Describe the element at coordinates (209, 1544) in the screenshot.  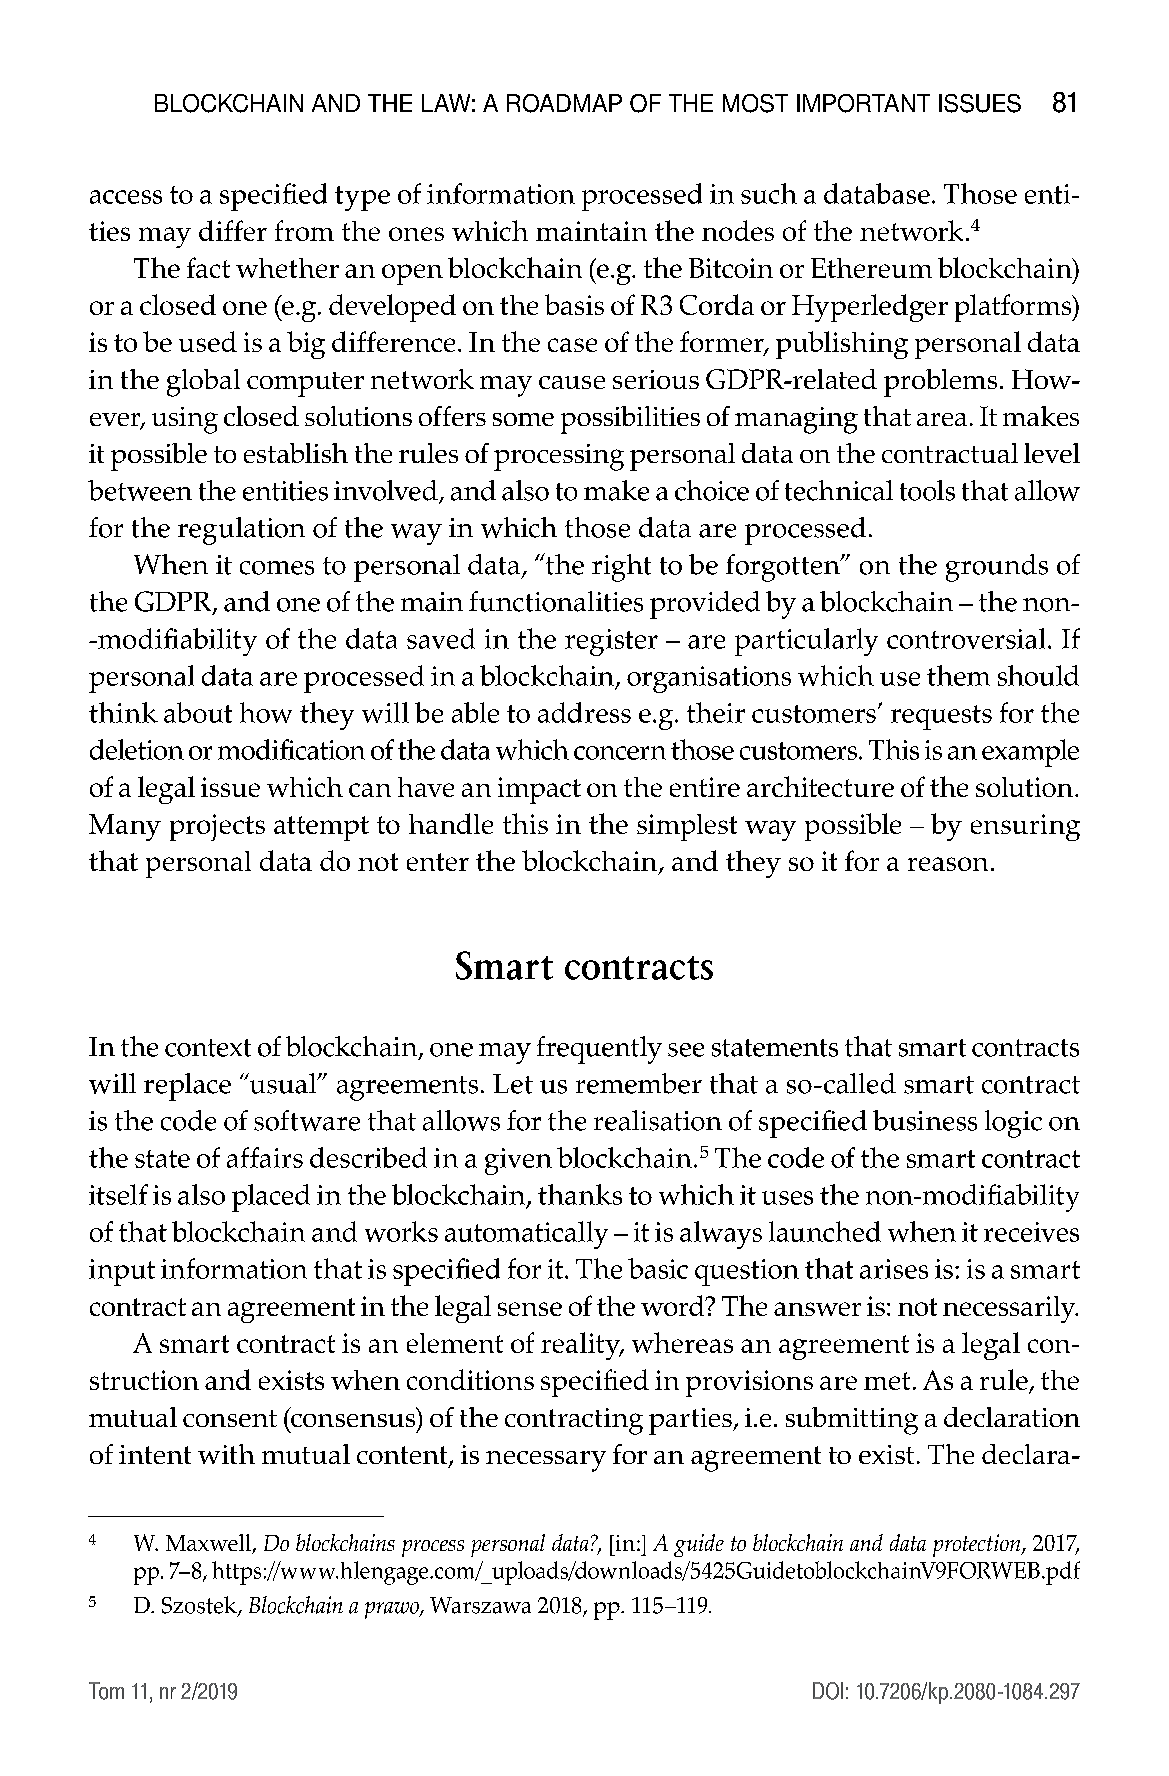
I see `Maxwell` at that location.
